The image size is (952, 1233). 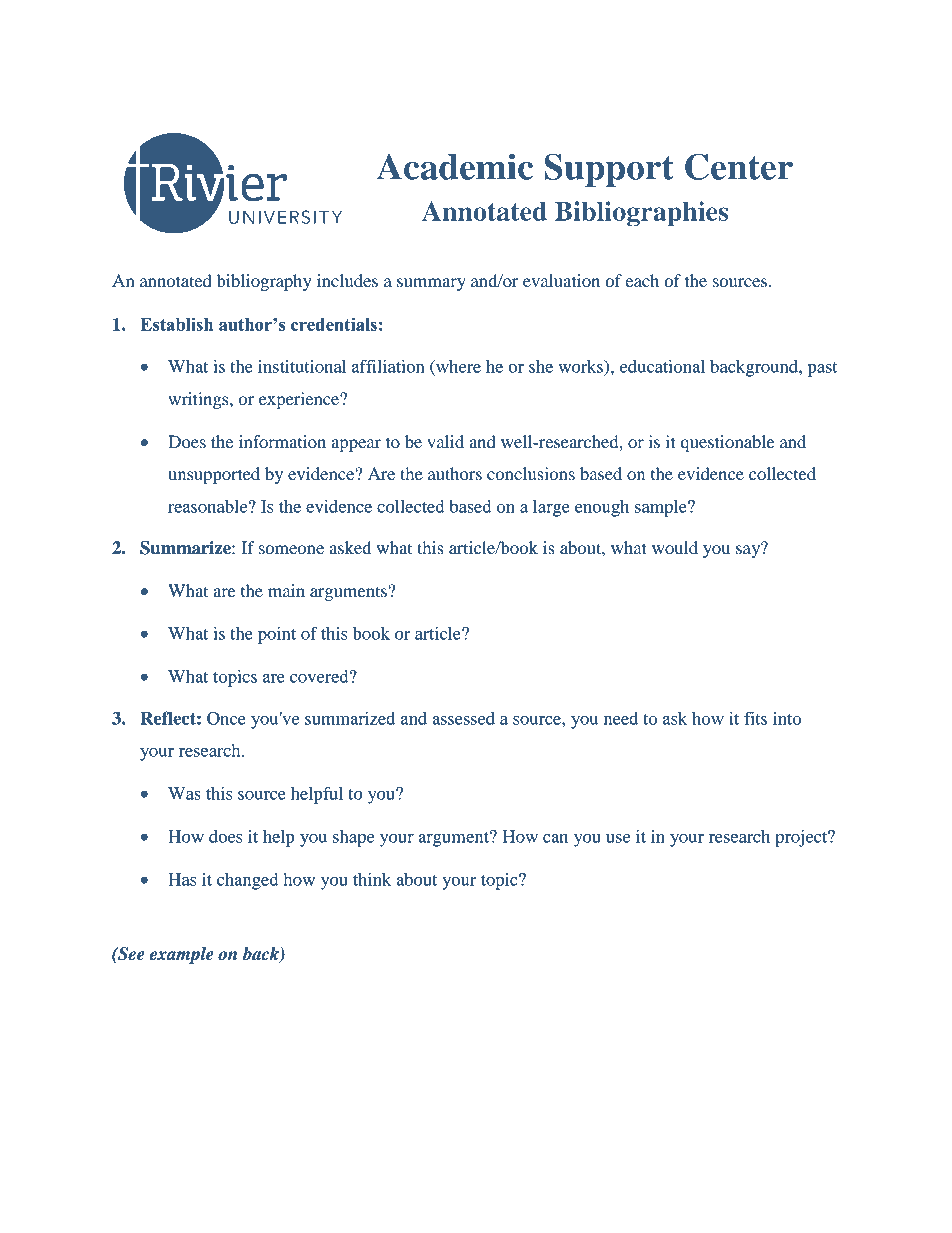 What do you see at coordinates (291, 549) in the screenshot?
I see `someone` at bounding box center [291, 549].
